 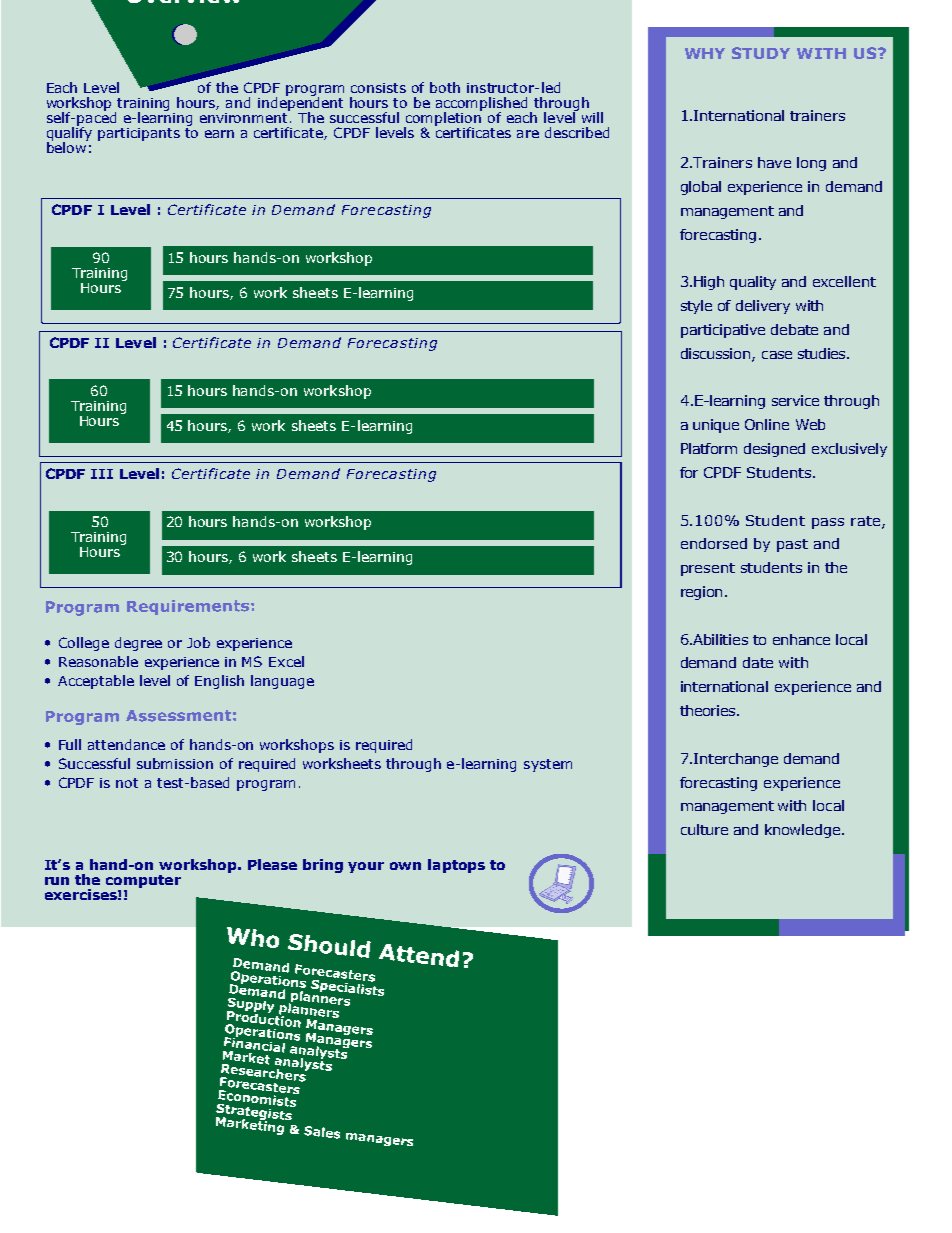 I want to click on participants, so click(x=139, y=134).
